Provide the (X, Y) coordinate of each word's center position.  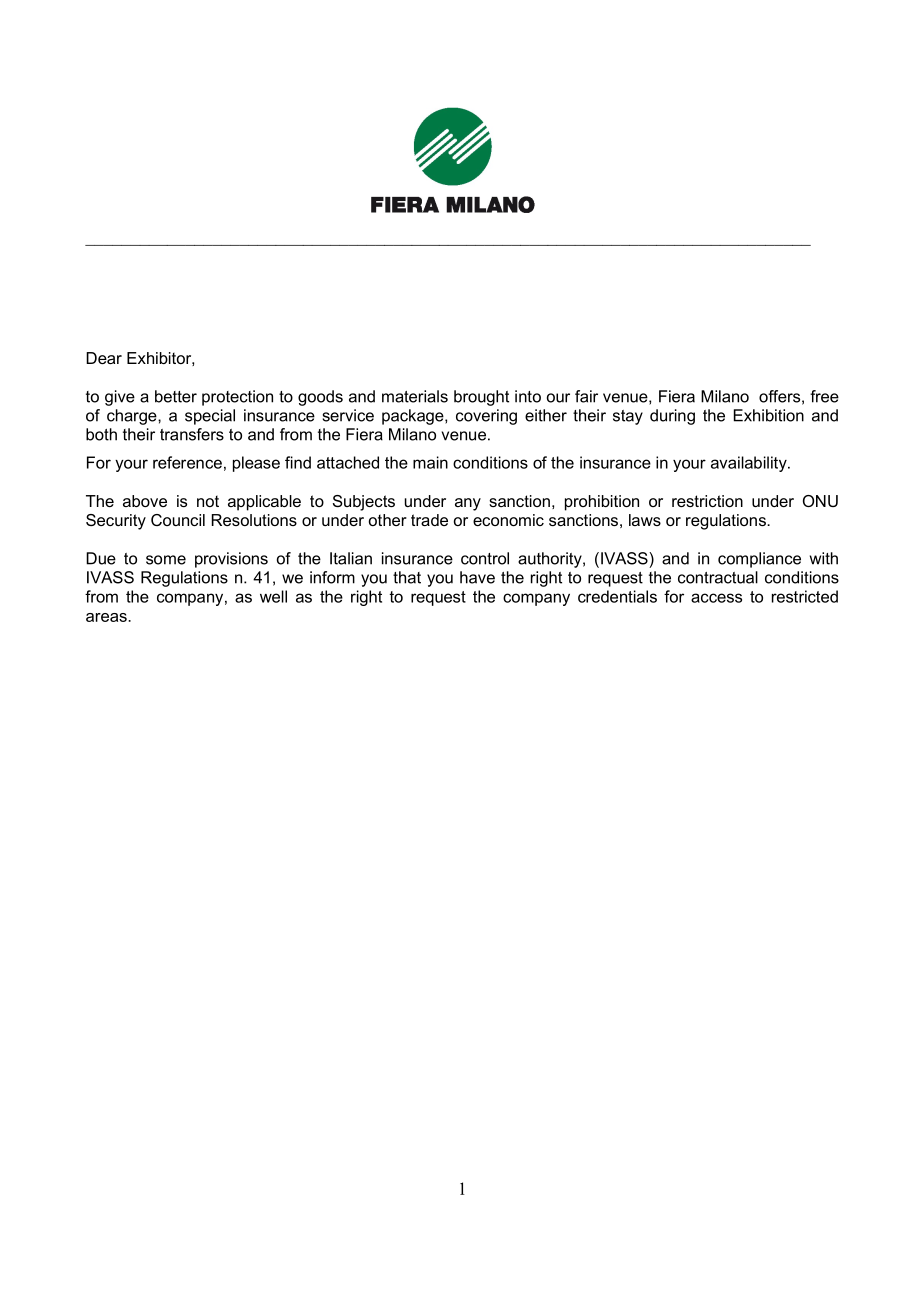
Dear (104, 358)
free (824, 396)
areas (107, 617)
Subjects (364, 503)
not (208, 501)
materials (415, 396)
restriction (707, 501)
